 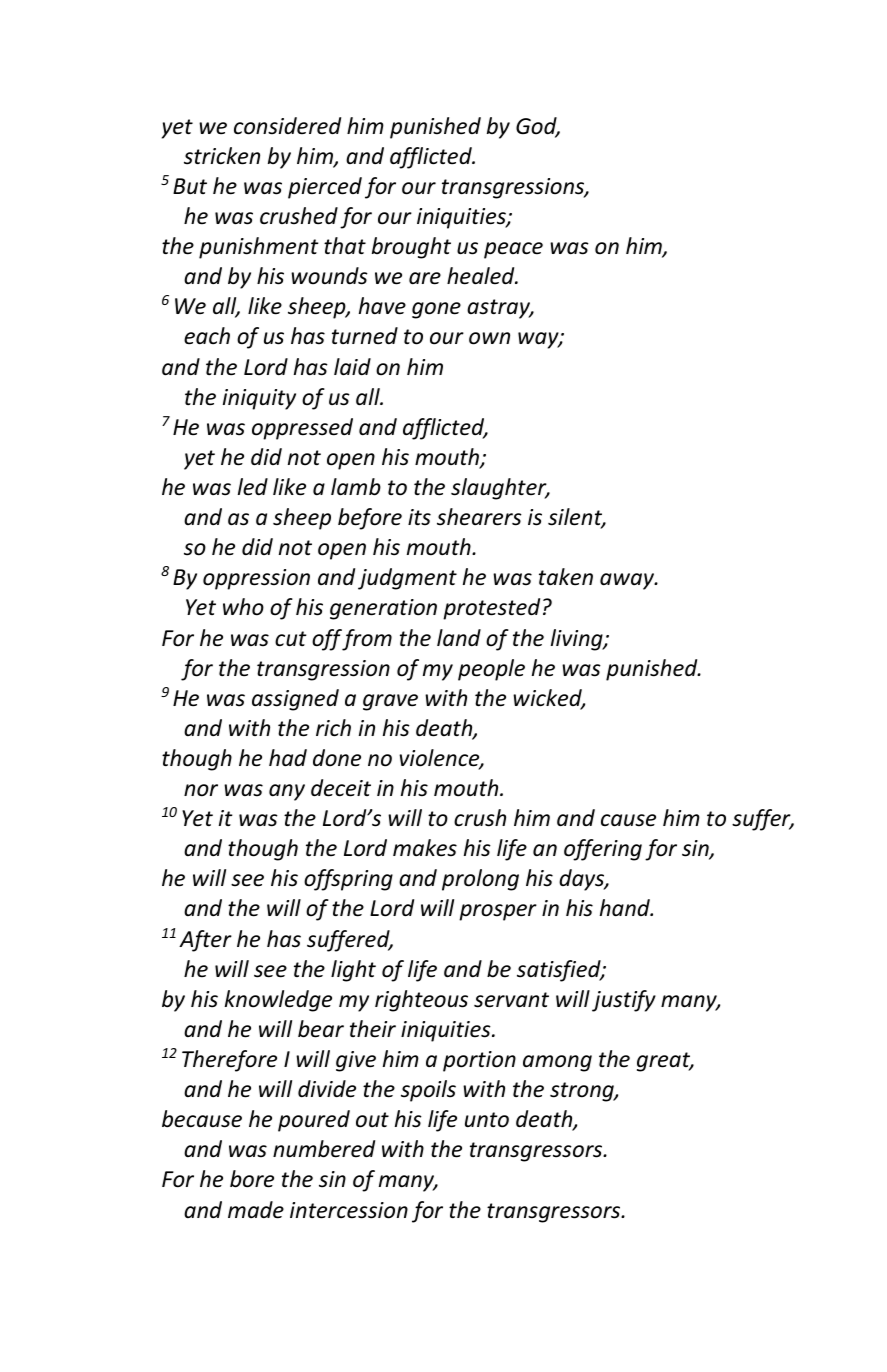 I want to click on makes, so click(x=425, y=848).
